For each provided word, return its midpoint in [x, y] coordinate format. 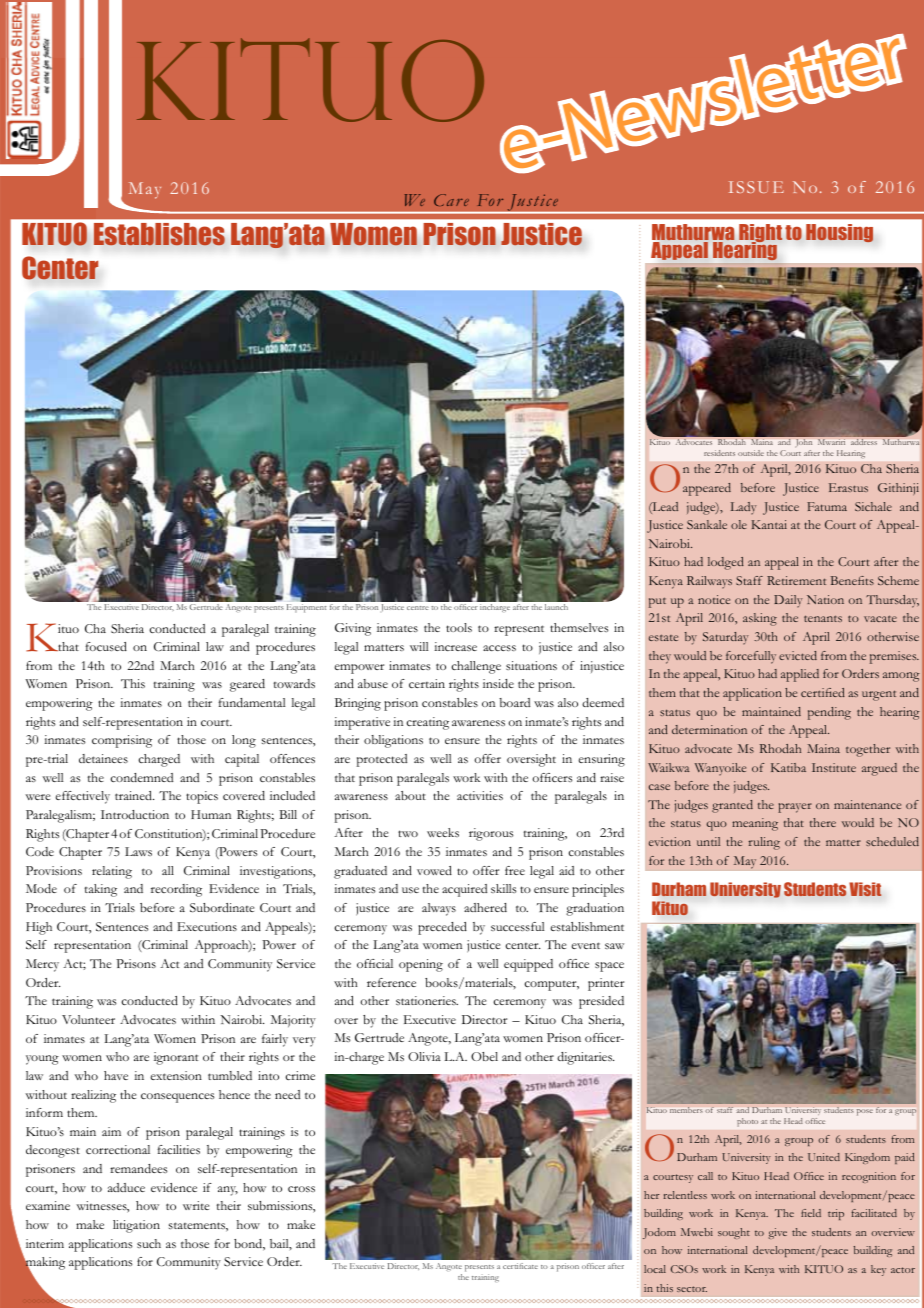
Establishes [159, 234]
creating [428, 723]
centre [418, 608]
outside [751, 453]
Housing [839, 233]
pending [829, 713]
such [149, 1243]
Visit [865, 889]
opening [421, 965]
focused [106, 646]
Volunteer [88, 1019]
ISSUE [756, 187]
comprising [122, 741]
